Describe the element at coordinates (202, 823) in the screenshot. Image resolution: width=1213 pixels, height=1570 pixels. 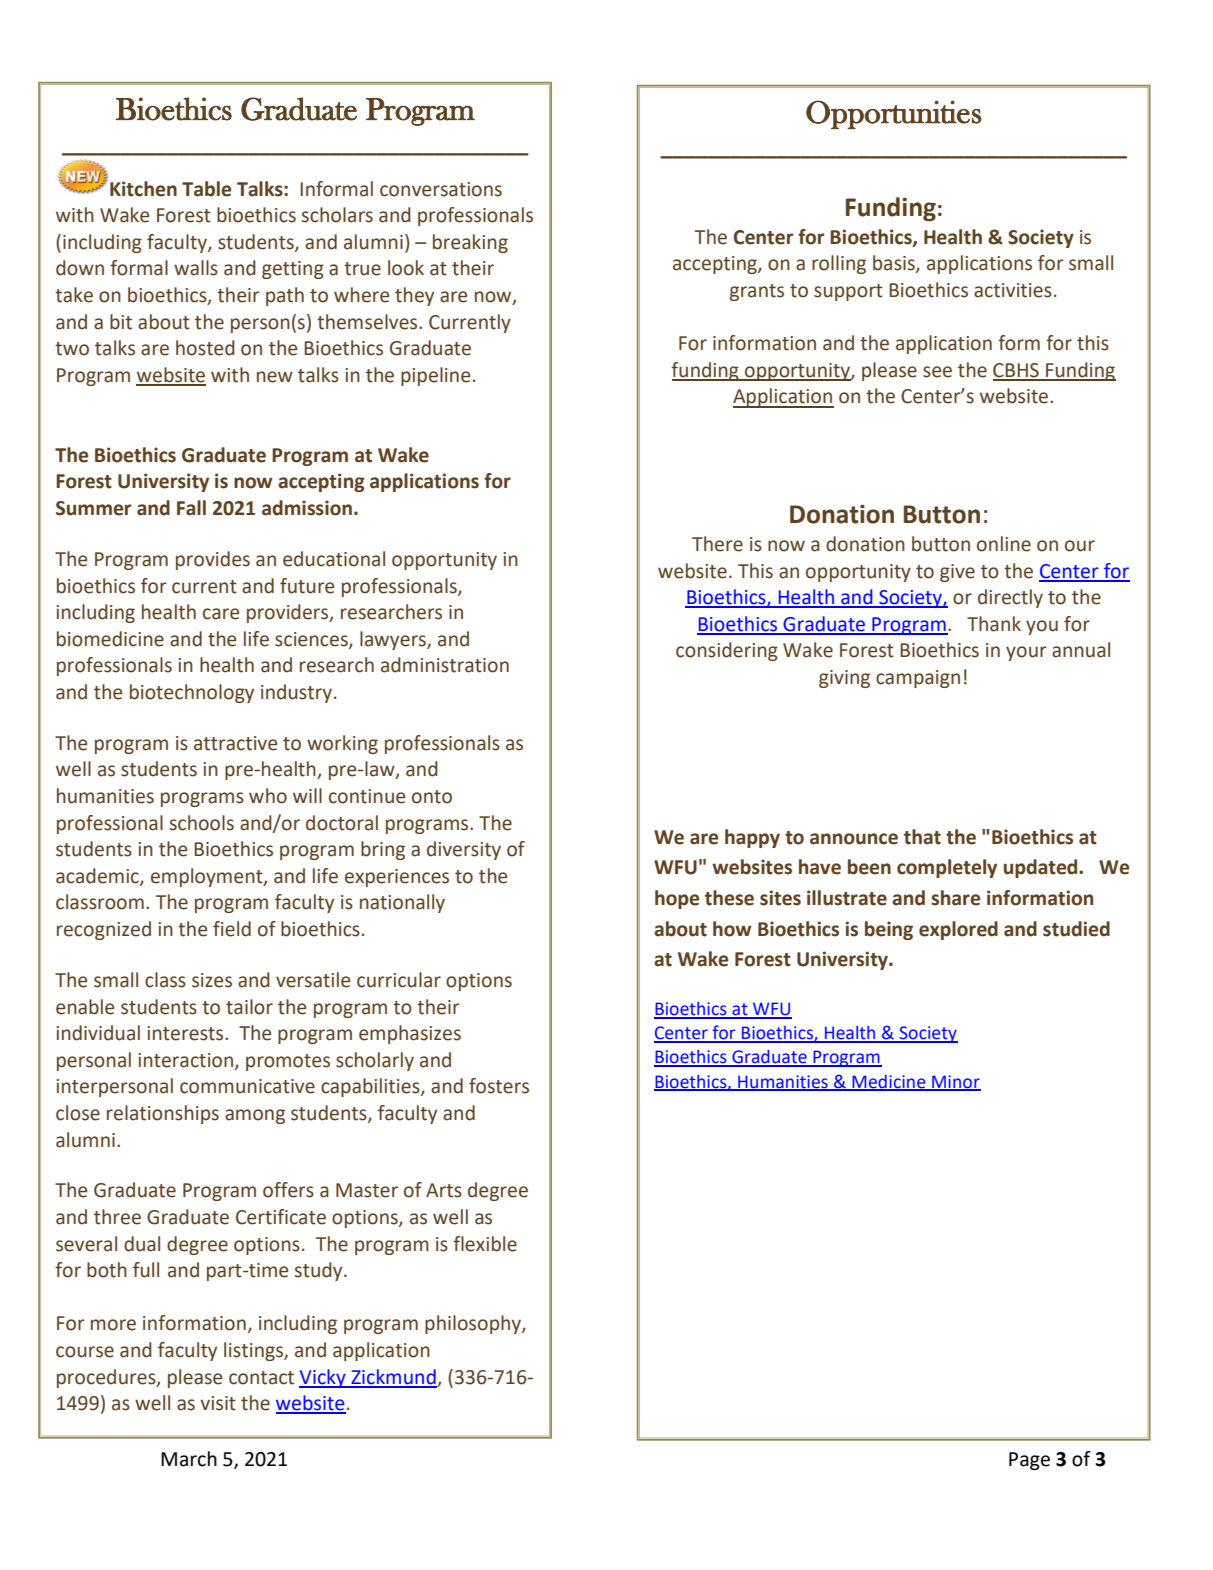
I see `schools` at that location.
